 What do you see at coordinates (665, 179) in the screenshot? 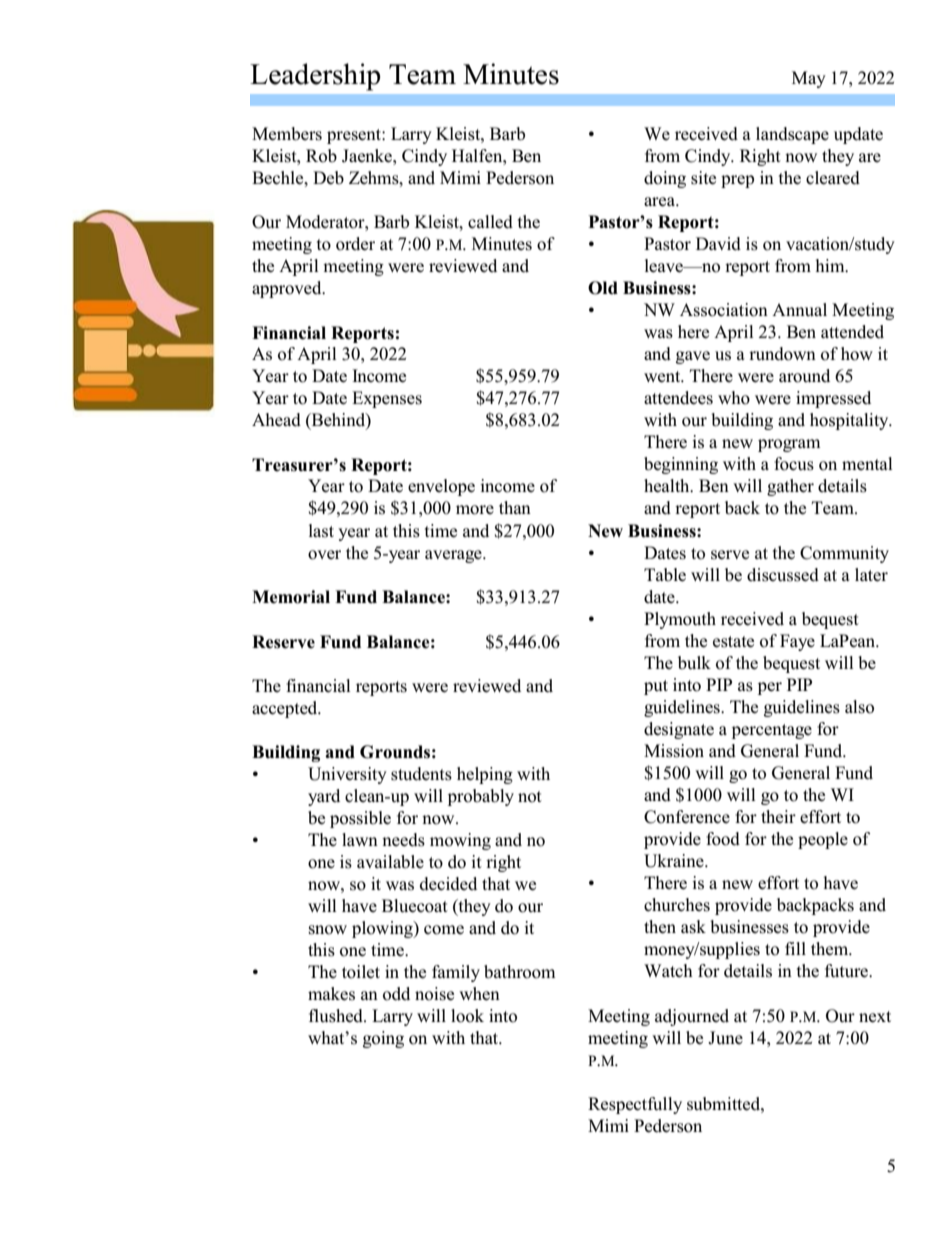
I see `doing` at bounding box center [665, 179].
